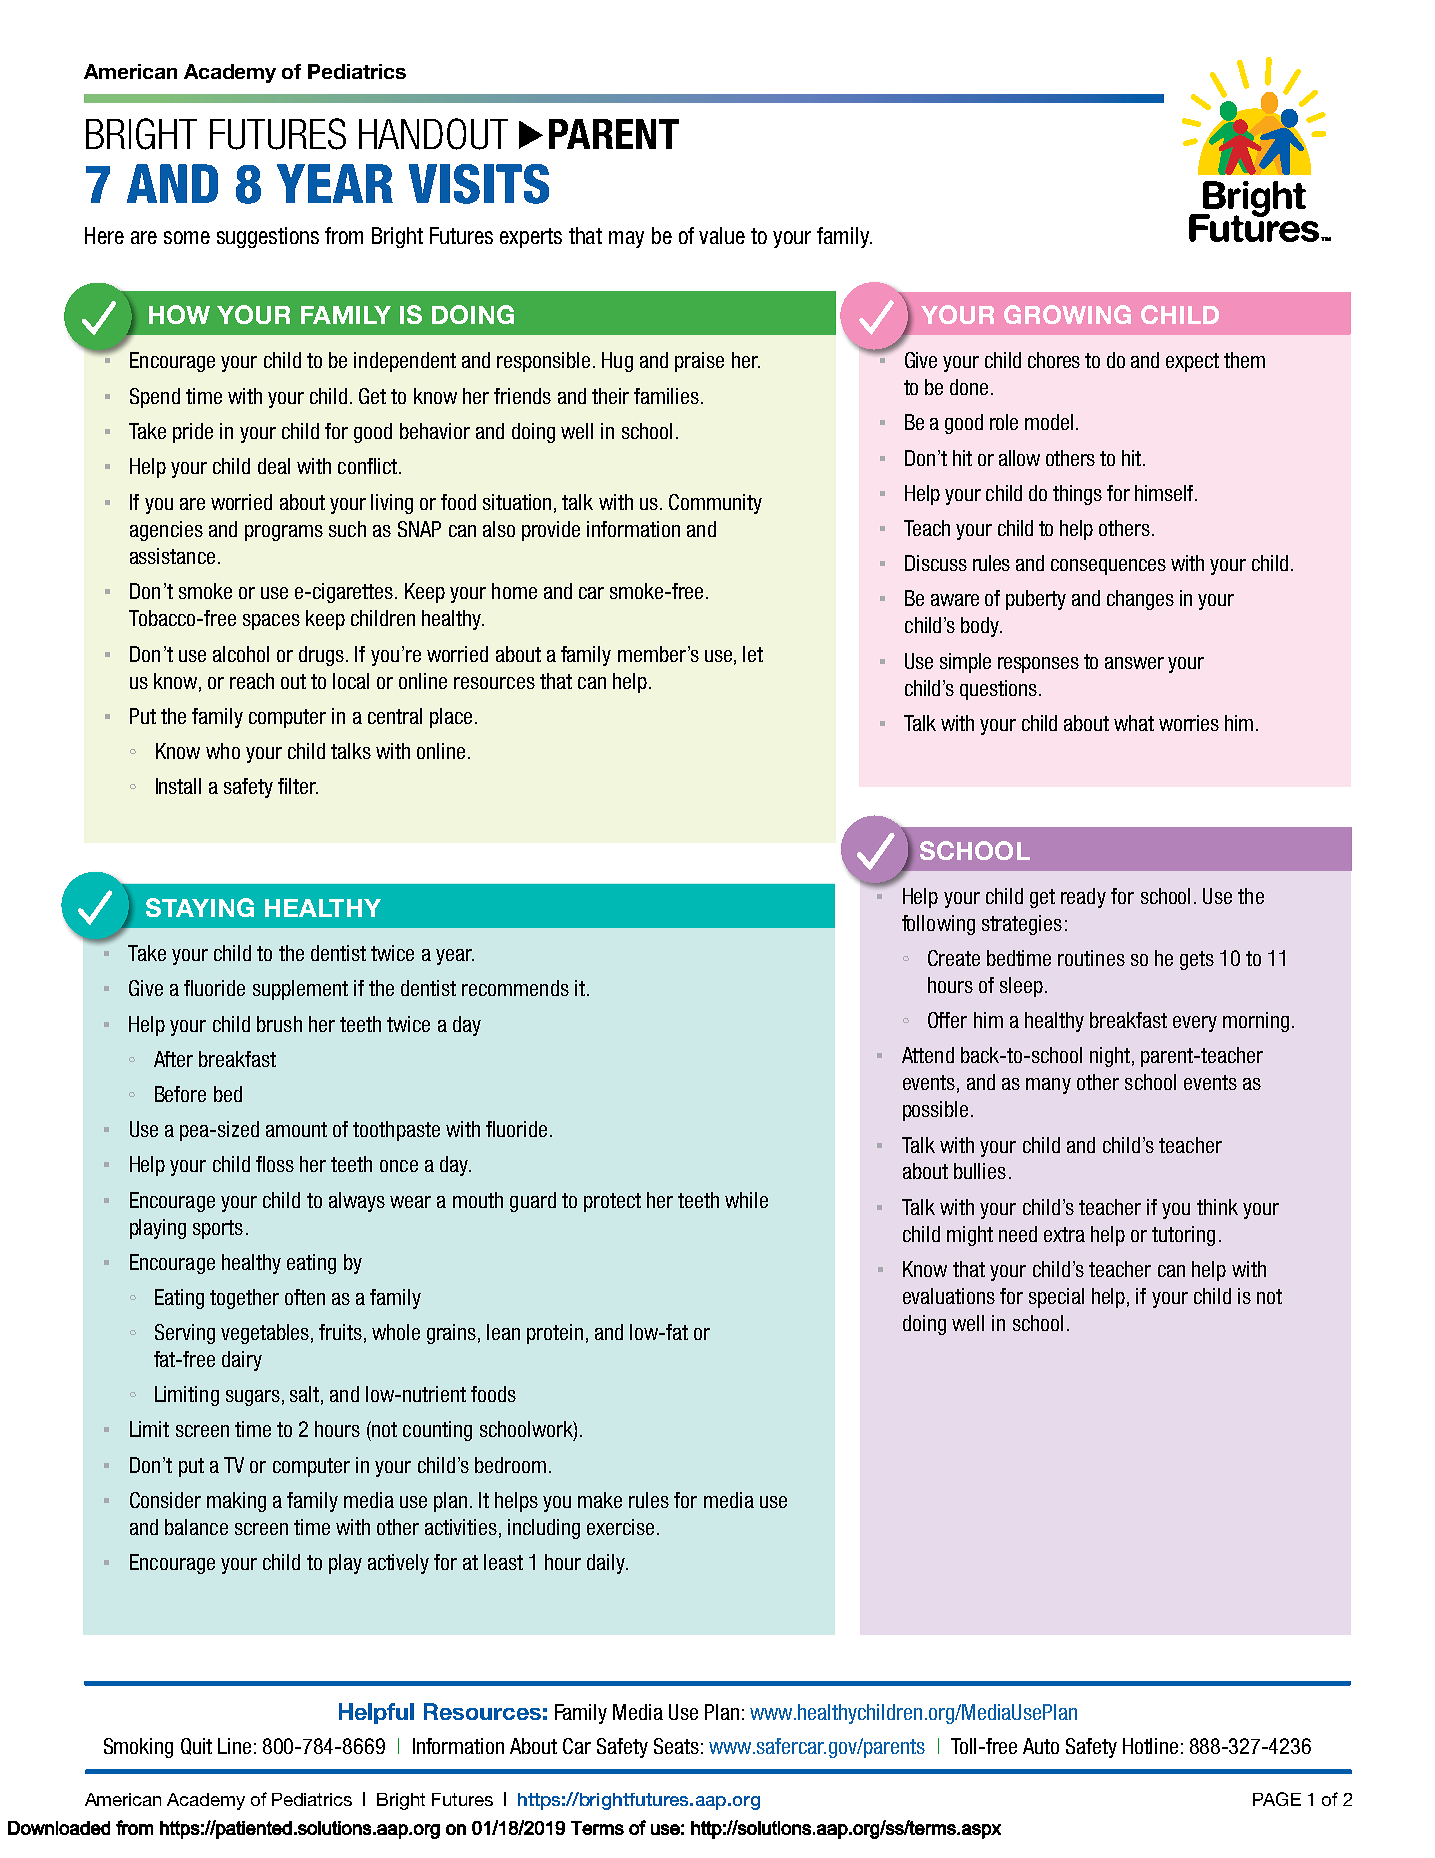  I want to click on Quit, so click(196, 1746).
